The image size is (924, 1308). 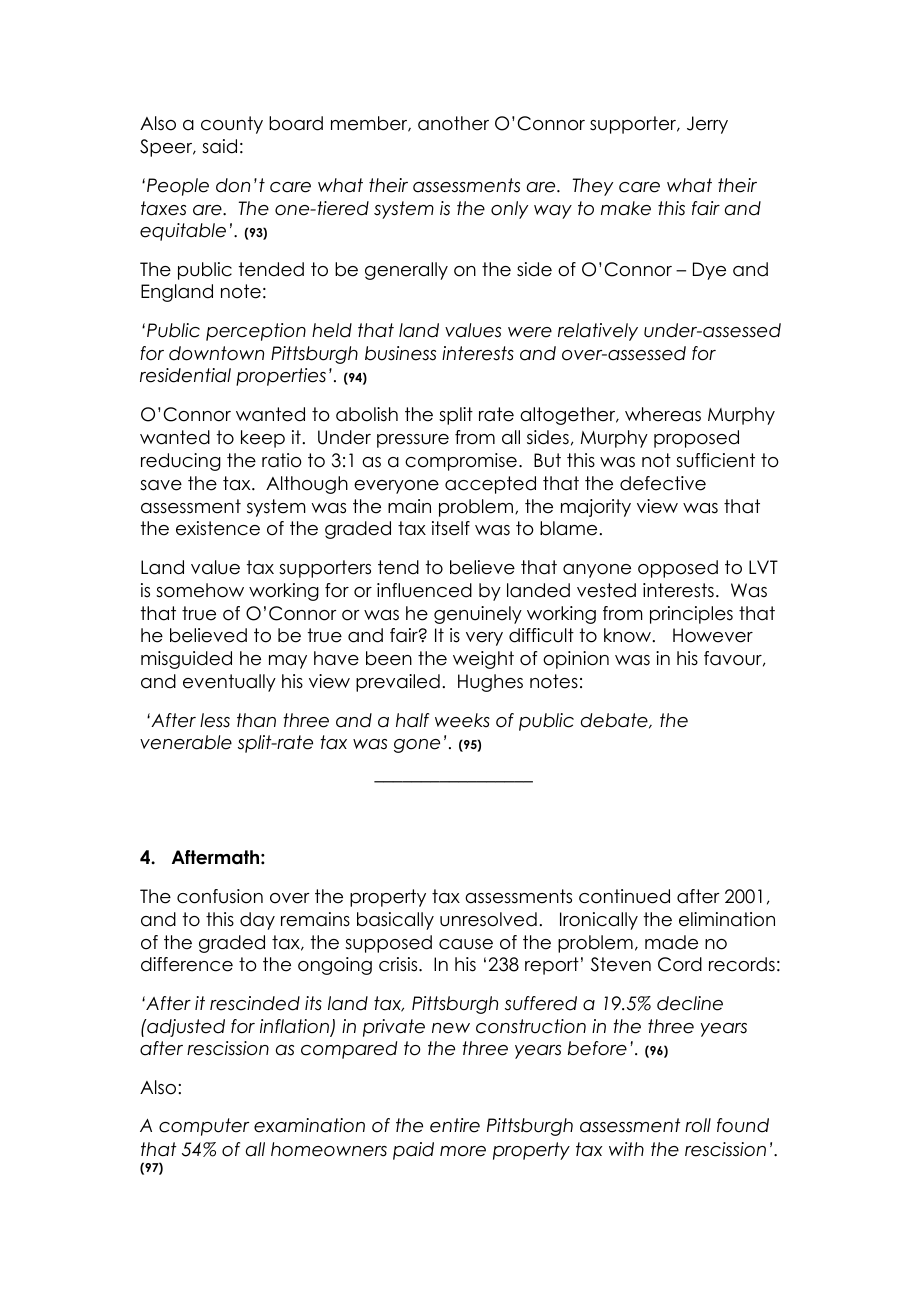 I want to click on genuinely, so click(x=478, y=615).
